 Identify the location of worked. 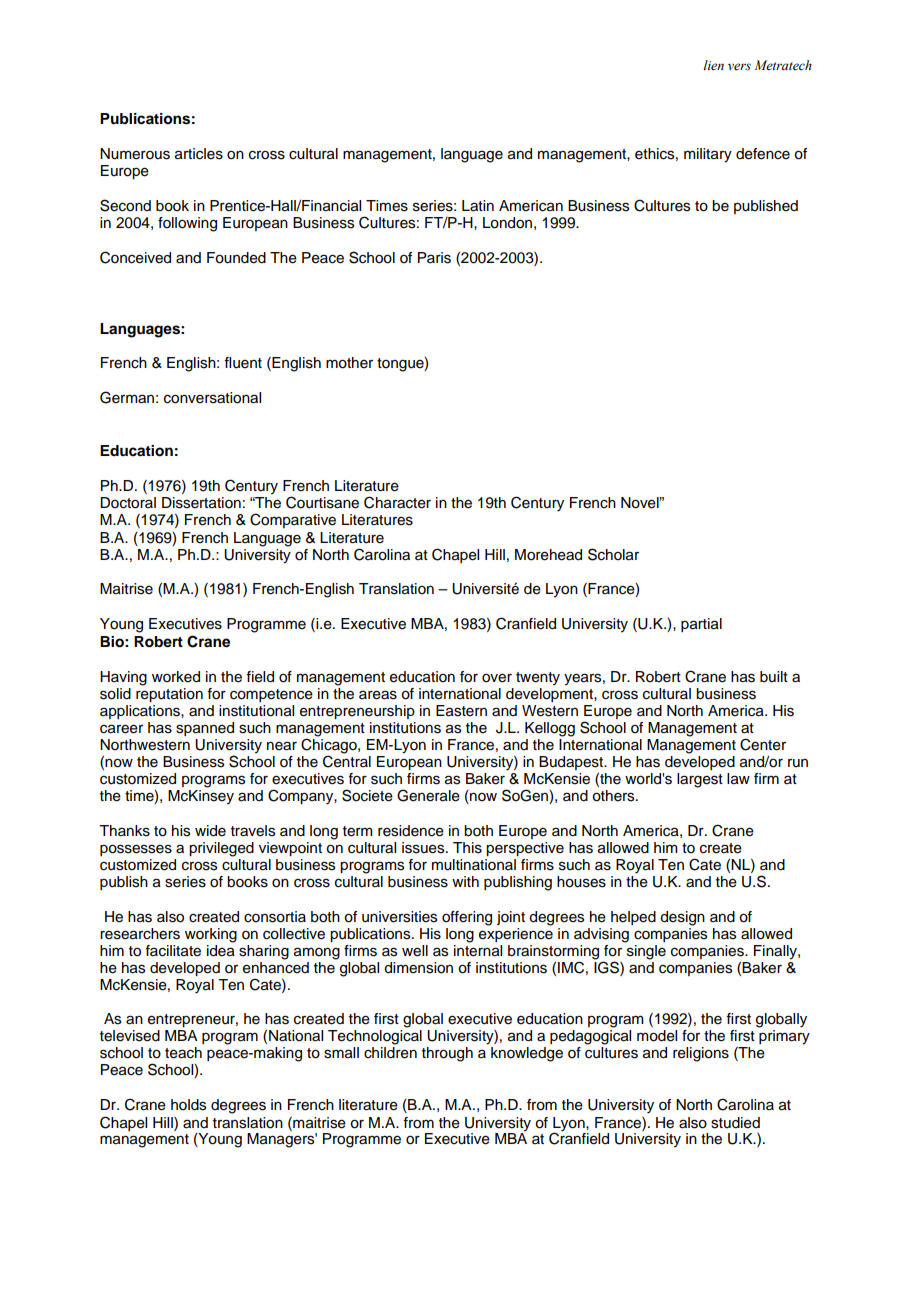
(176, 677).
